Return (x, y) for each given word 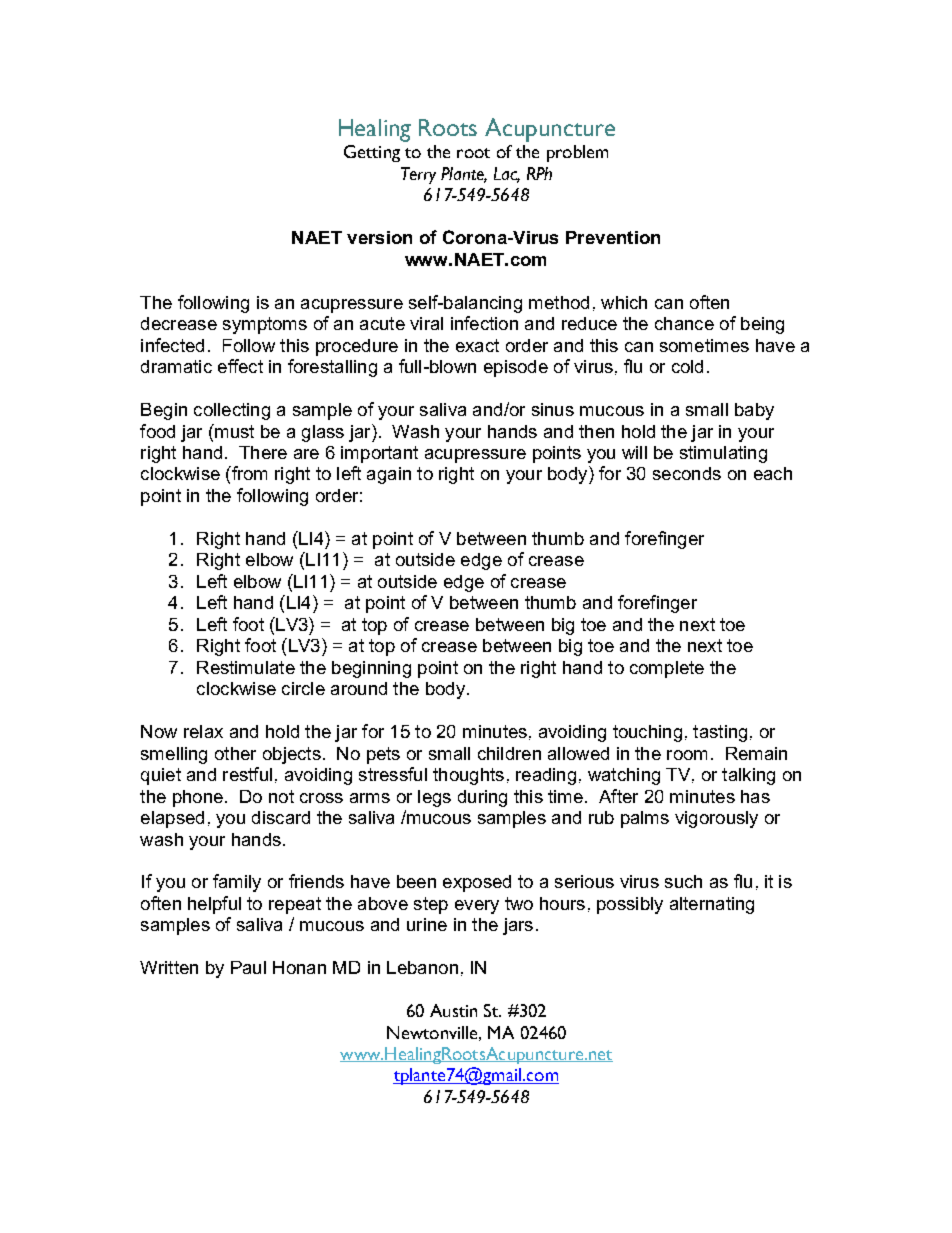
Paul (248, 967)
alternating (712, 905)
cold (687, 366)
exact (477, 345)
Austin (453, 1010)
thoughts (468, 776)
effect (240, 366)
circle (303, 688)
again (389, 475)
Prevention (613, 237)
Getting (372, 153)
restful (247, 774)
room (687, 755)
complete (667, 669)
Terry (418, 175)
